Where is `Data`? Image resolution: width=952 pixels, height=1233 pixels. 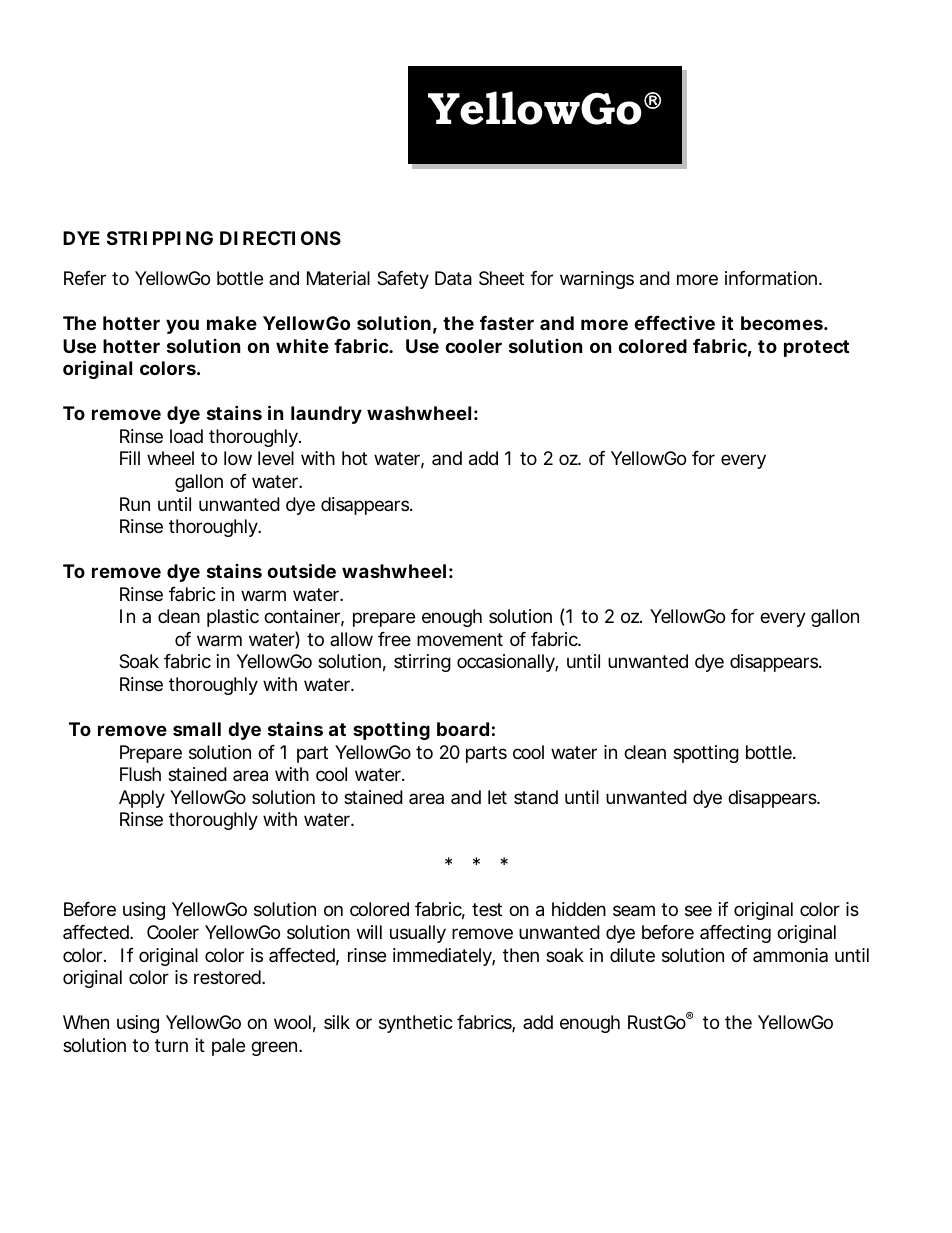
Data is located at coordinates (453, 278).
